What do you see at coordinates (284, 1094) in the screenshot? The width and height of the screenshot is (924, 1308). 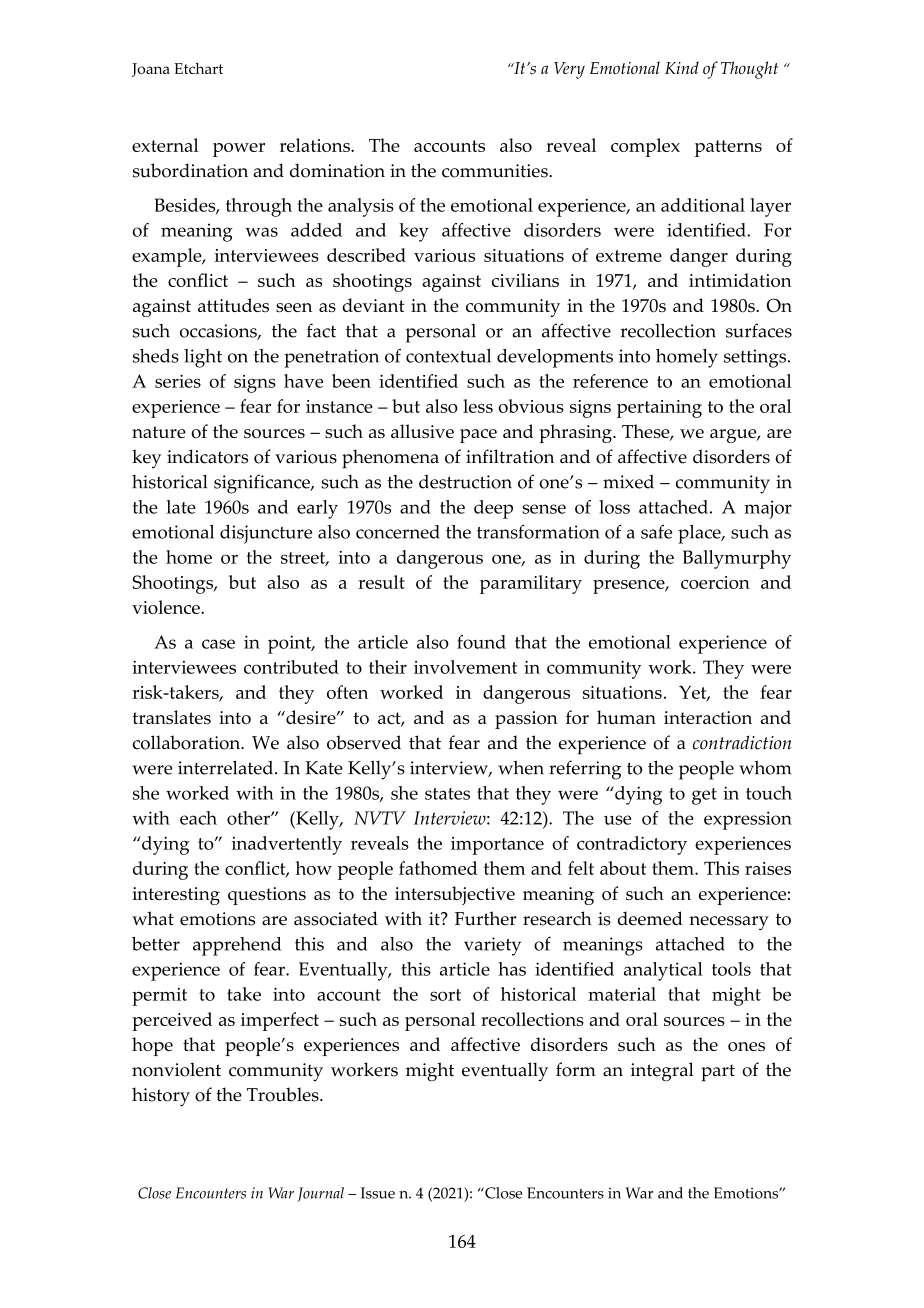 I see `Troubles` at bounding box center [284, 1094].
